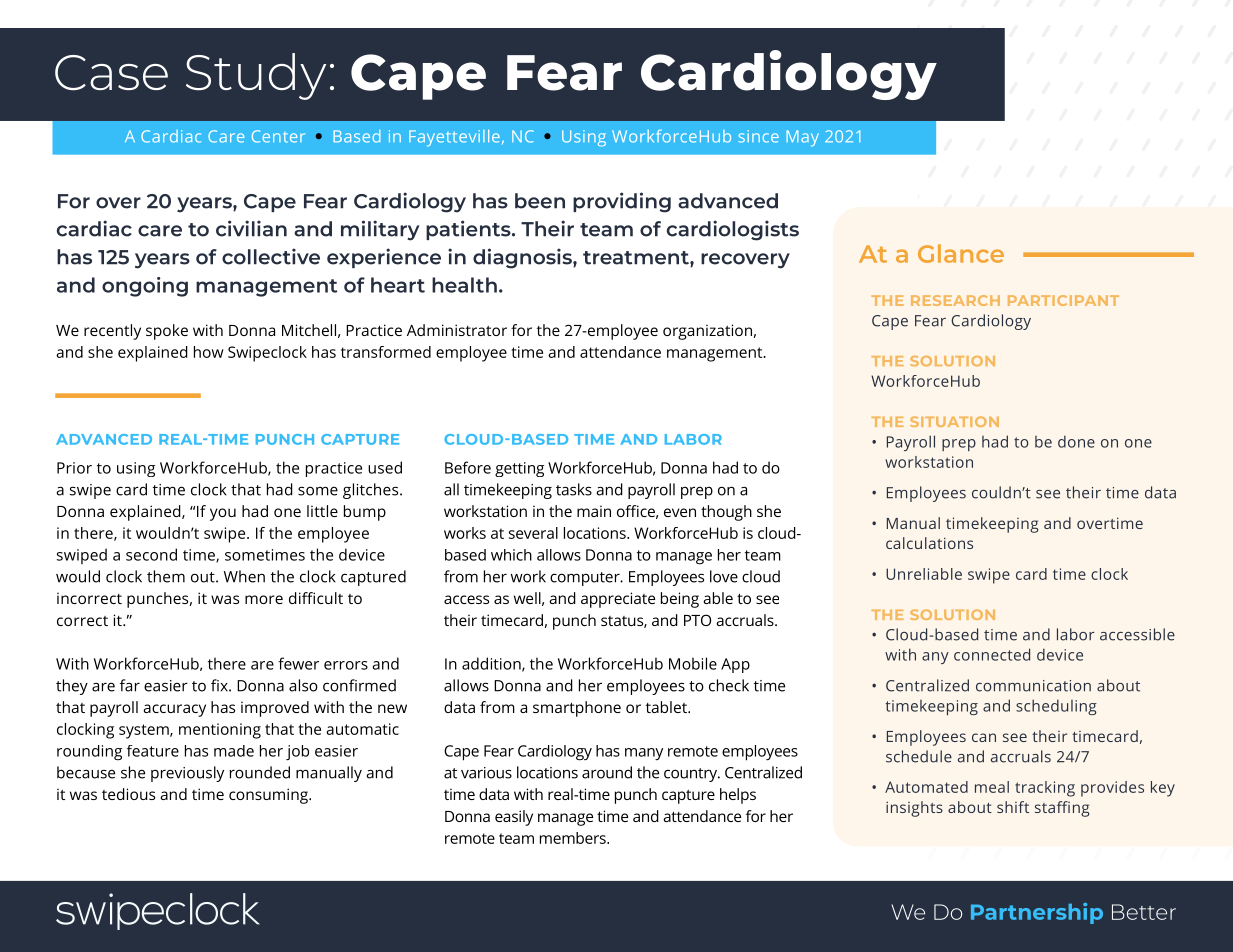  What do you see at coordinates (577, 709) in the page?
I see `smartphone` at bounding box center [577, 709].
